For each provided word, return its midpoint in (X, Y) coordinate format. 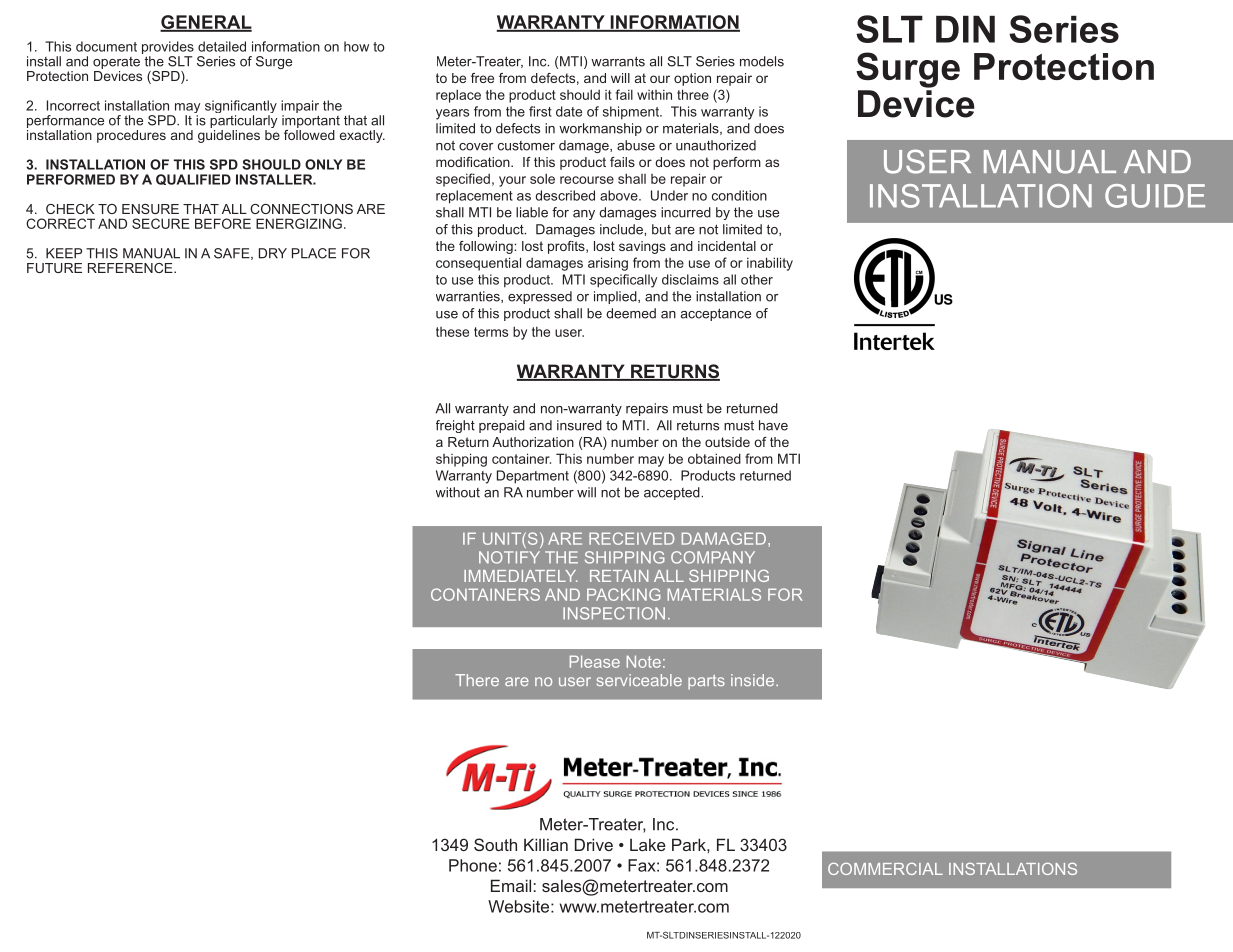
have (773, 425)
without (458, 492)
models (762, 61)
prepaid (502, 426)
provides (168, 49)
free (482, 78)
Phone (473, 865)
